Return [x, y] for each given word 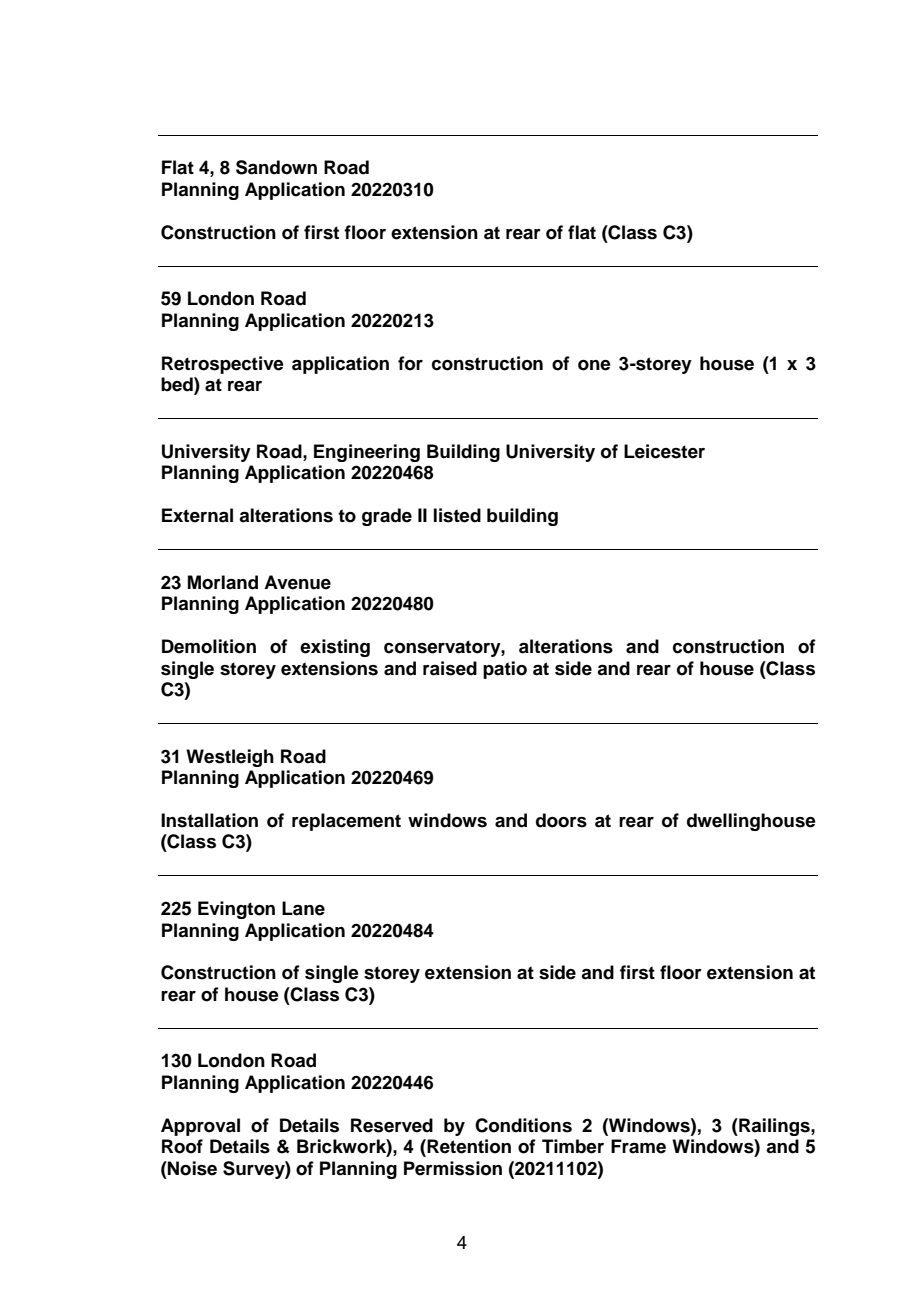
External [197, 515]
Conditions [523, 1125]
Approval [200, 1127]
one [594, 365]
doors [561, 820]
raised [450, 668]
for [410, 363]
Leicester [664, 451]
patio [505, 670]
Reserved [392, 1125]
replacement [346, 822]
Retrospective [223, 365]
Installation [209, 820]
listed [457, 515]
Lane [303, 908]
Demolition [209, 646]
